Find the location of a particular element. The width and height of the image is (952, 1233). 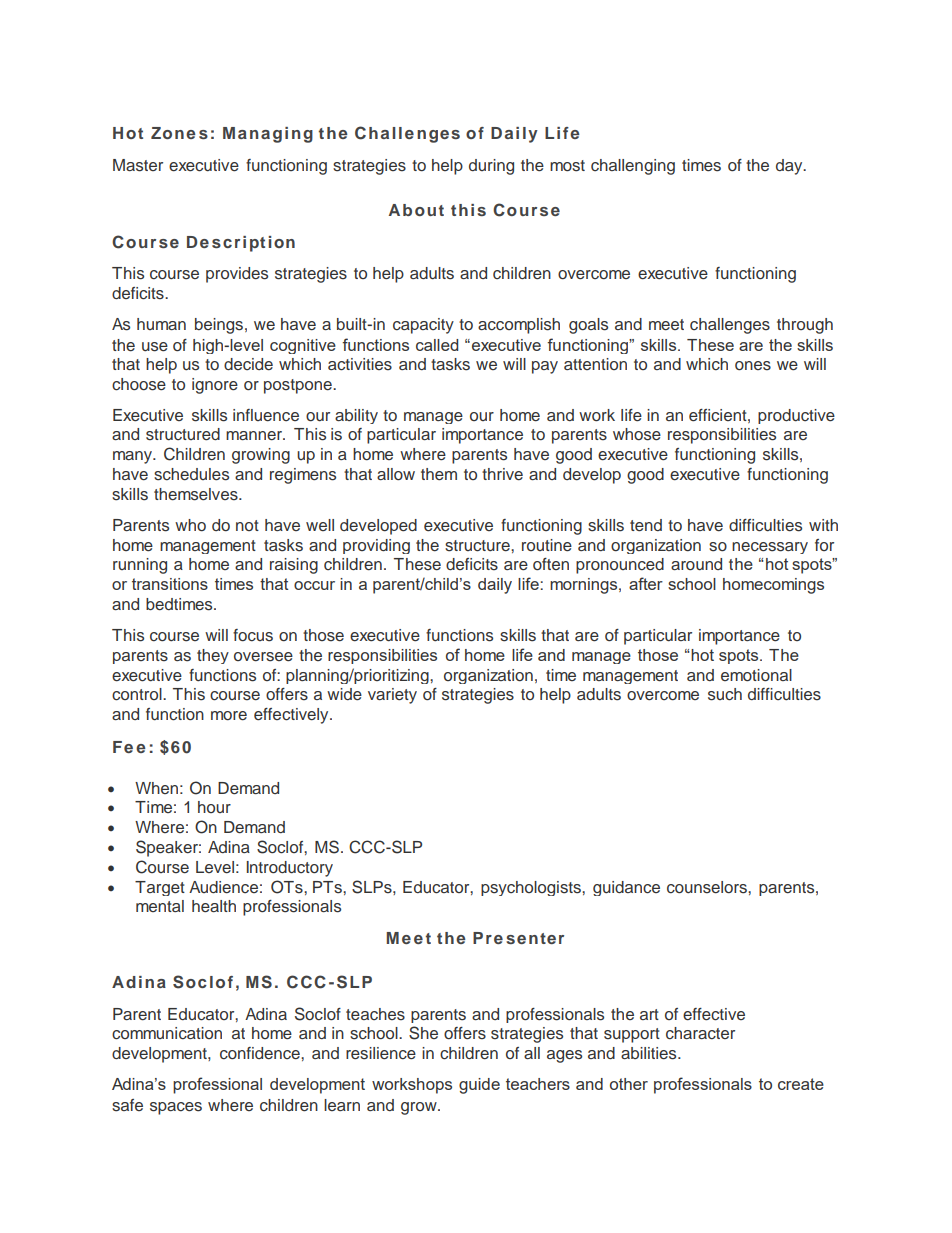

such is located at coordinates (725, 694).
